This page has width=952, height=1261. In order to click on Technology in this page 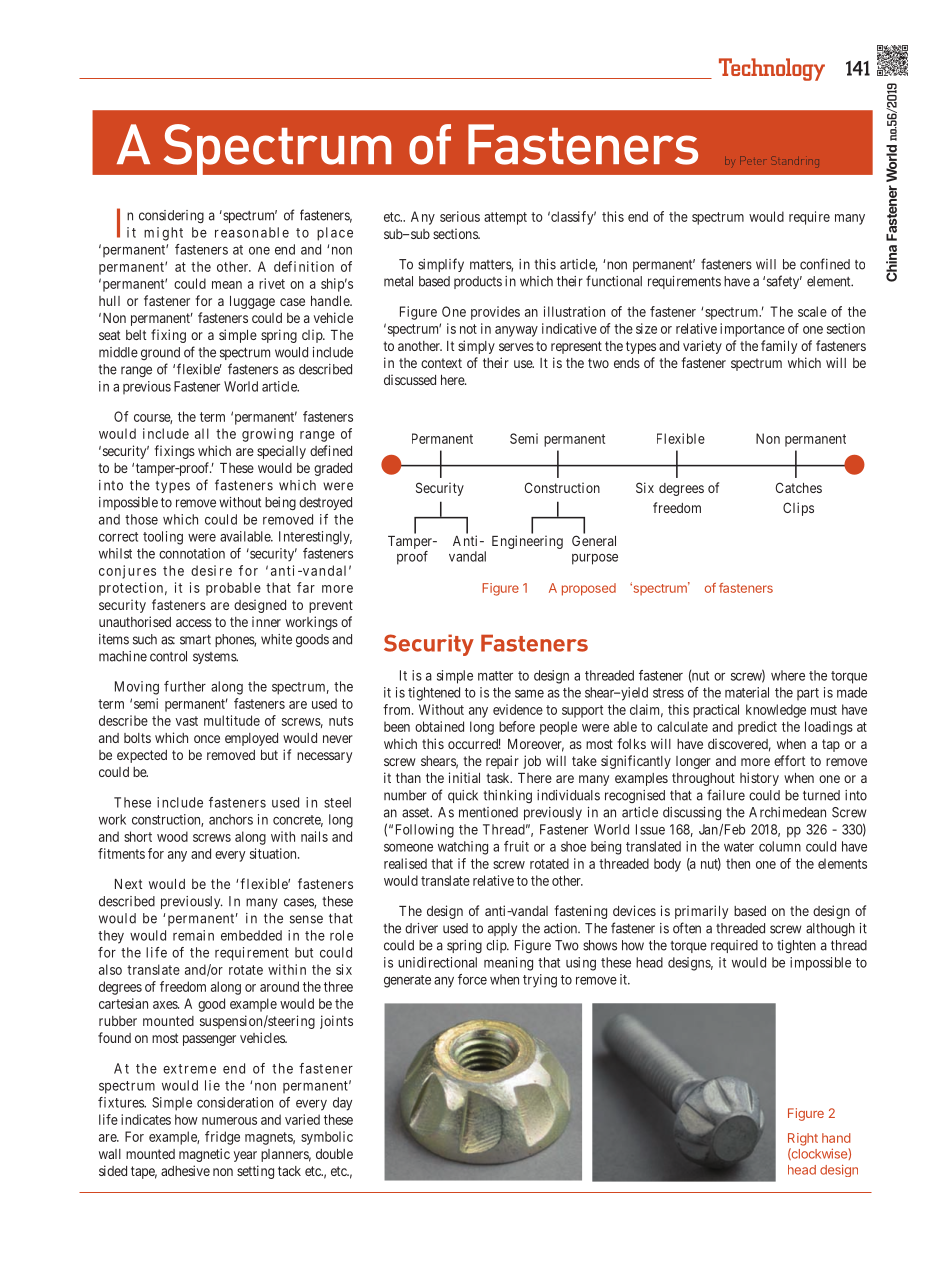, I will do `click(772, 69)`.
